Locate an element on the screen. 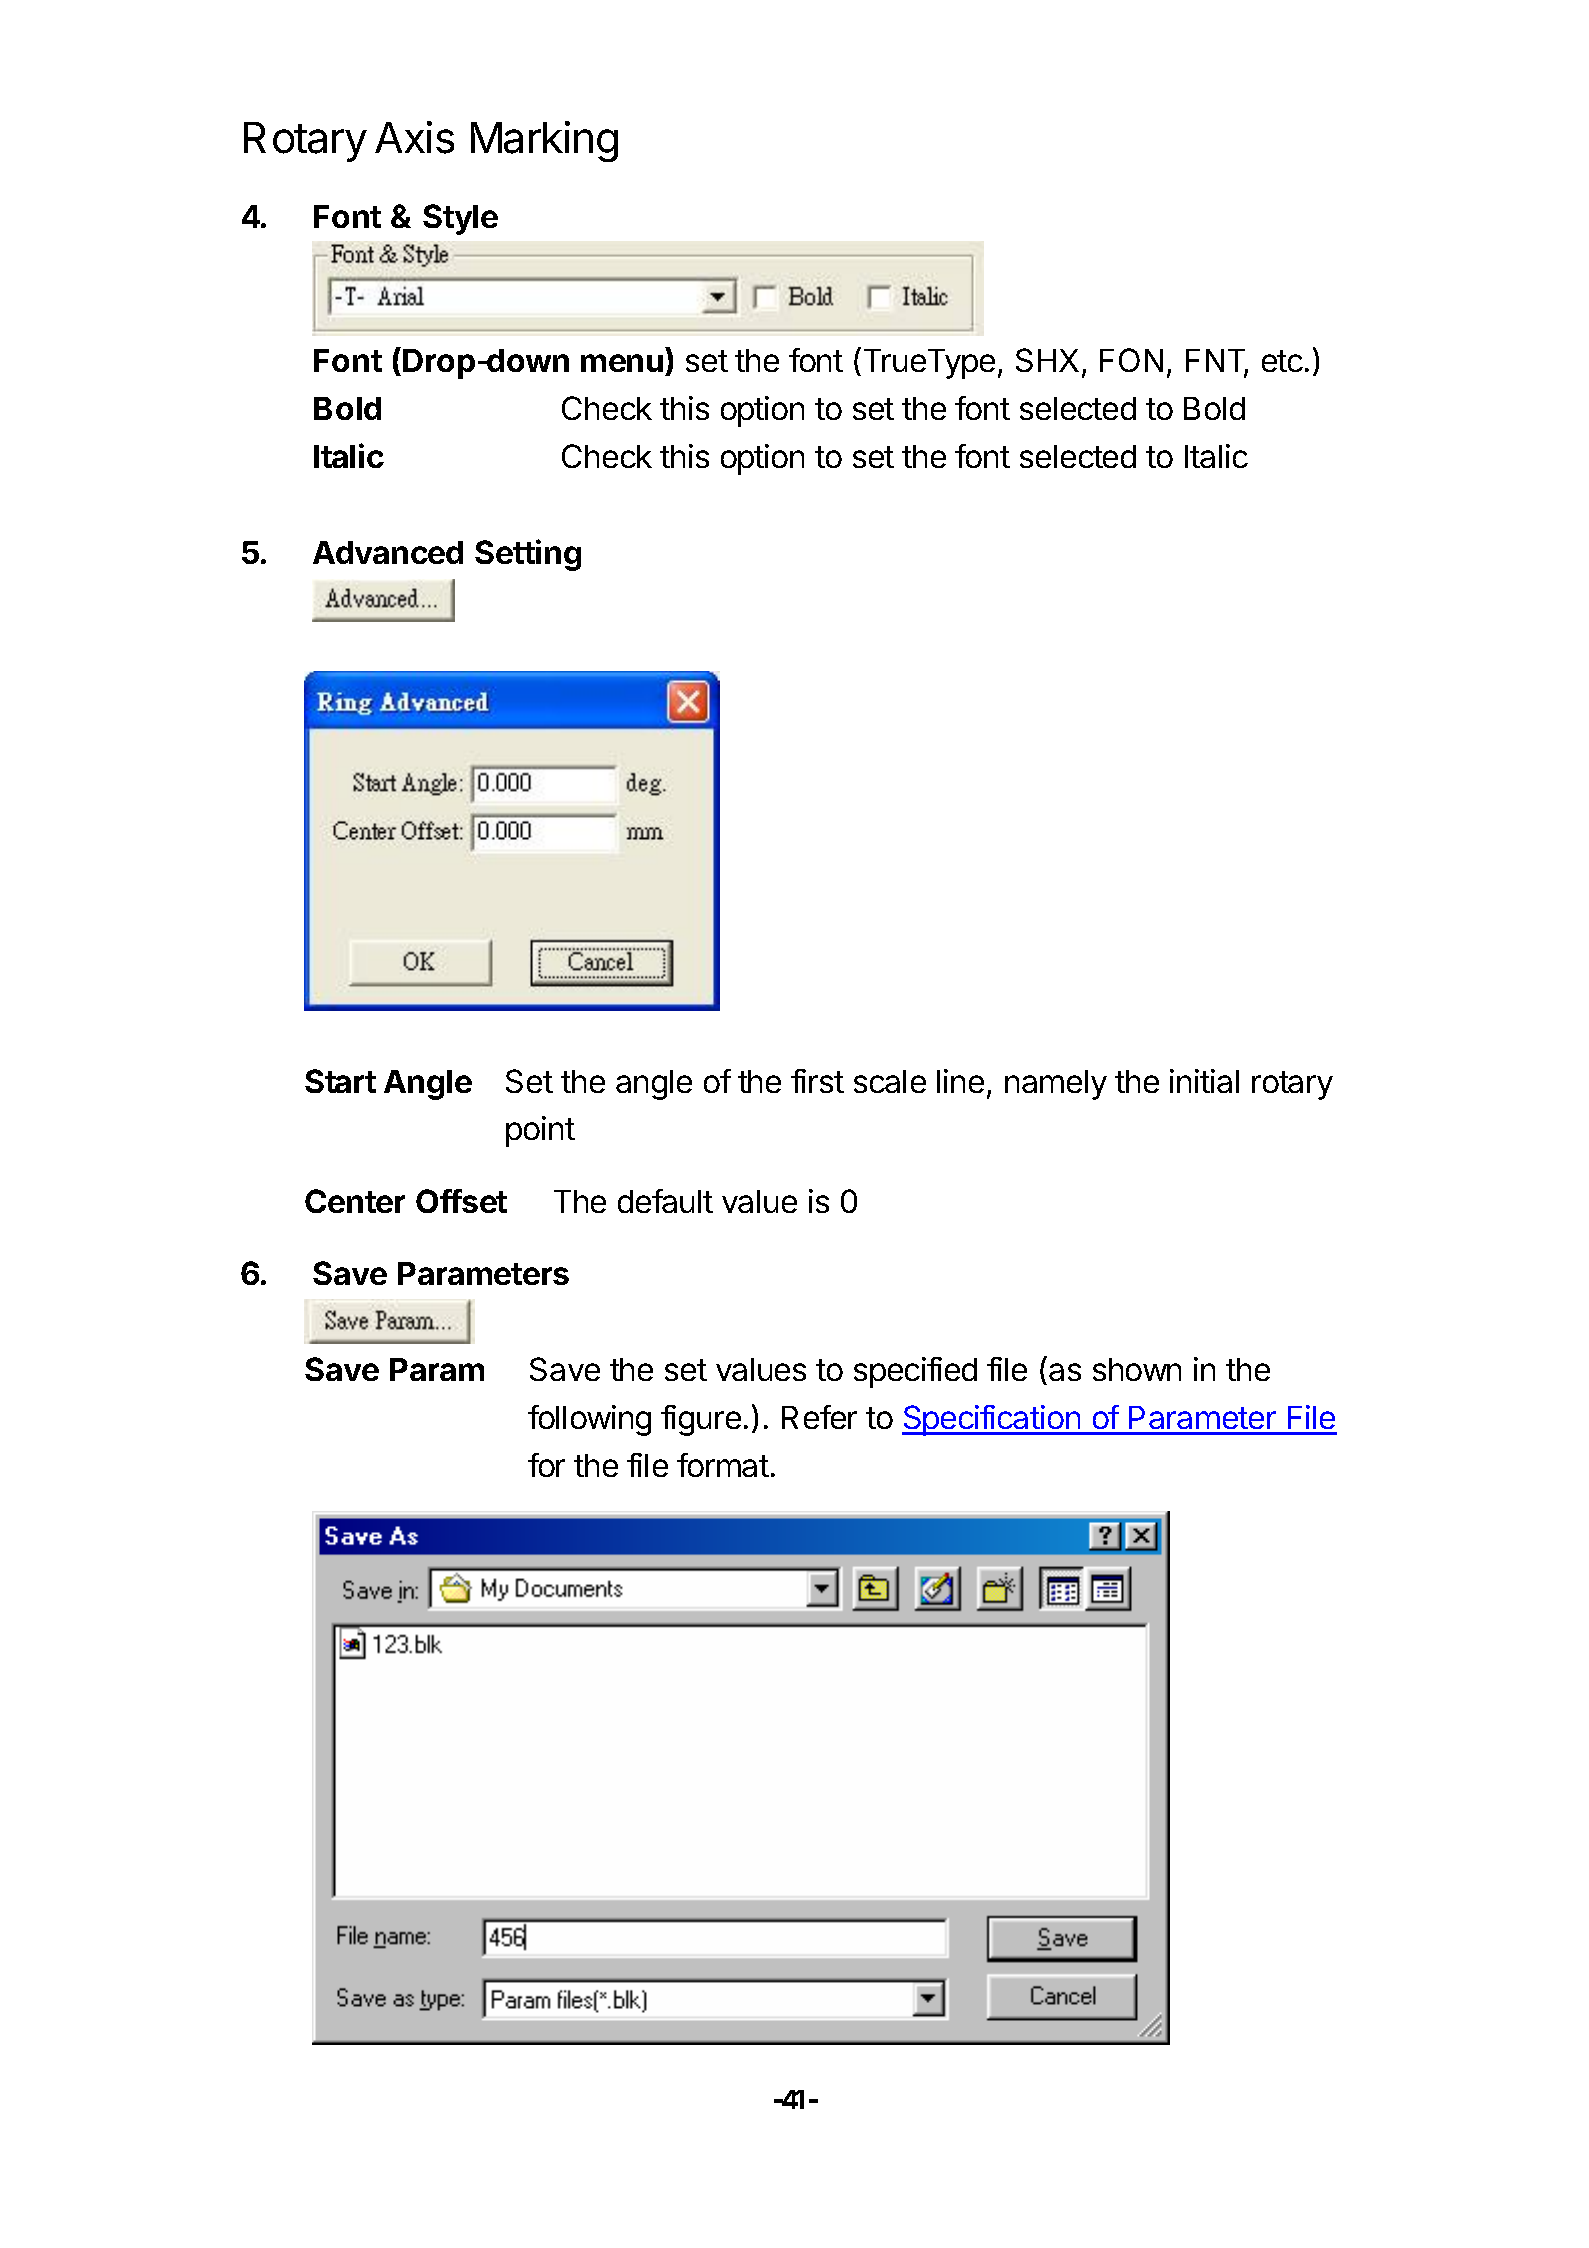 The height and width of the screenshot is (2248, 1589). Refer is located at coordinates (819, 1417).
